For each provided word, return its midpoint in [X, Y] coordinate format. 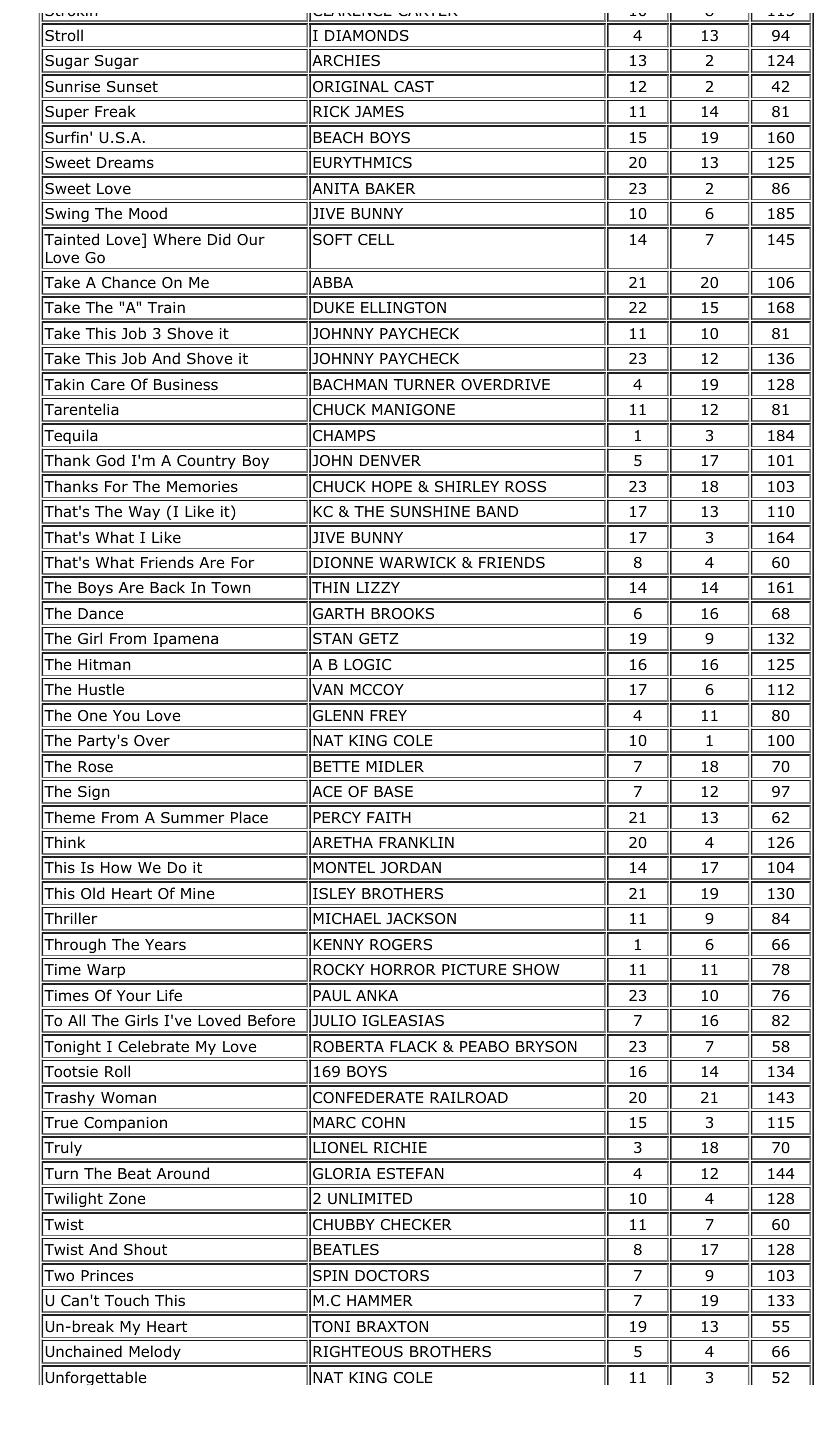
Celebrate [153, 1046]
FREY [388, 715]
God [110, 460]
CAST [414, 86]
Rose [95, 767]
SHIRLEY [467, 486]
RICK [331, 111]
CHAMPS [344, 435]
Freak [115, 111]
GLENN [338, 716]
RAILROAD [469, 1098]
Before [271, 1020]
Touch [126, 1300]
